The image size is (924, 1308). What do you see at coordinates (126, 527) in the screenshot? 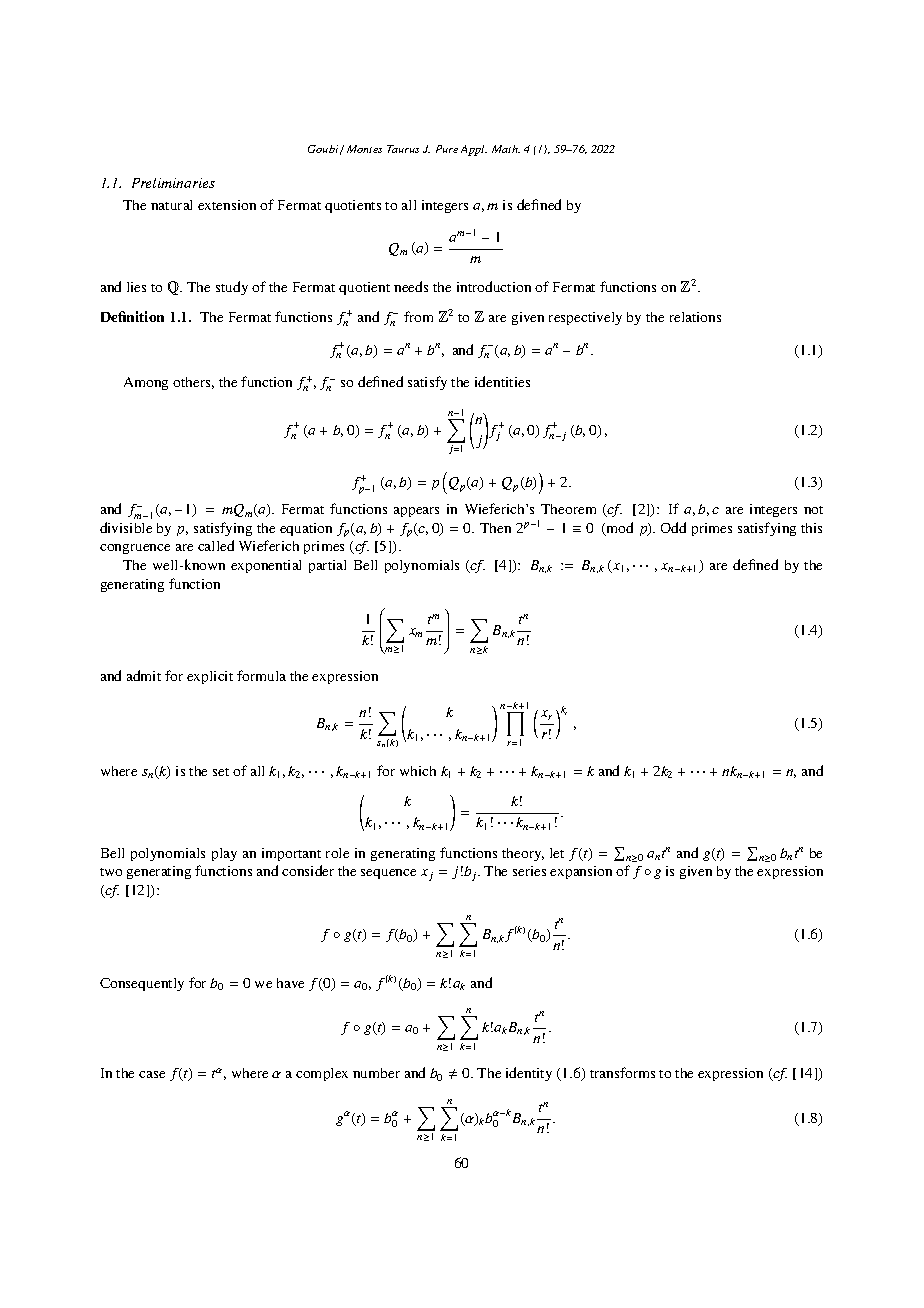
I see `divisible` at bounding box center [126, 527].
